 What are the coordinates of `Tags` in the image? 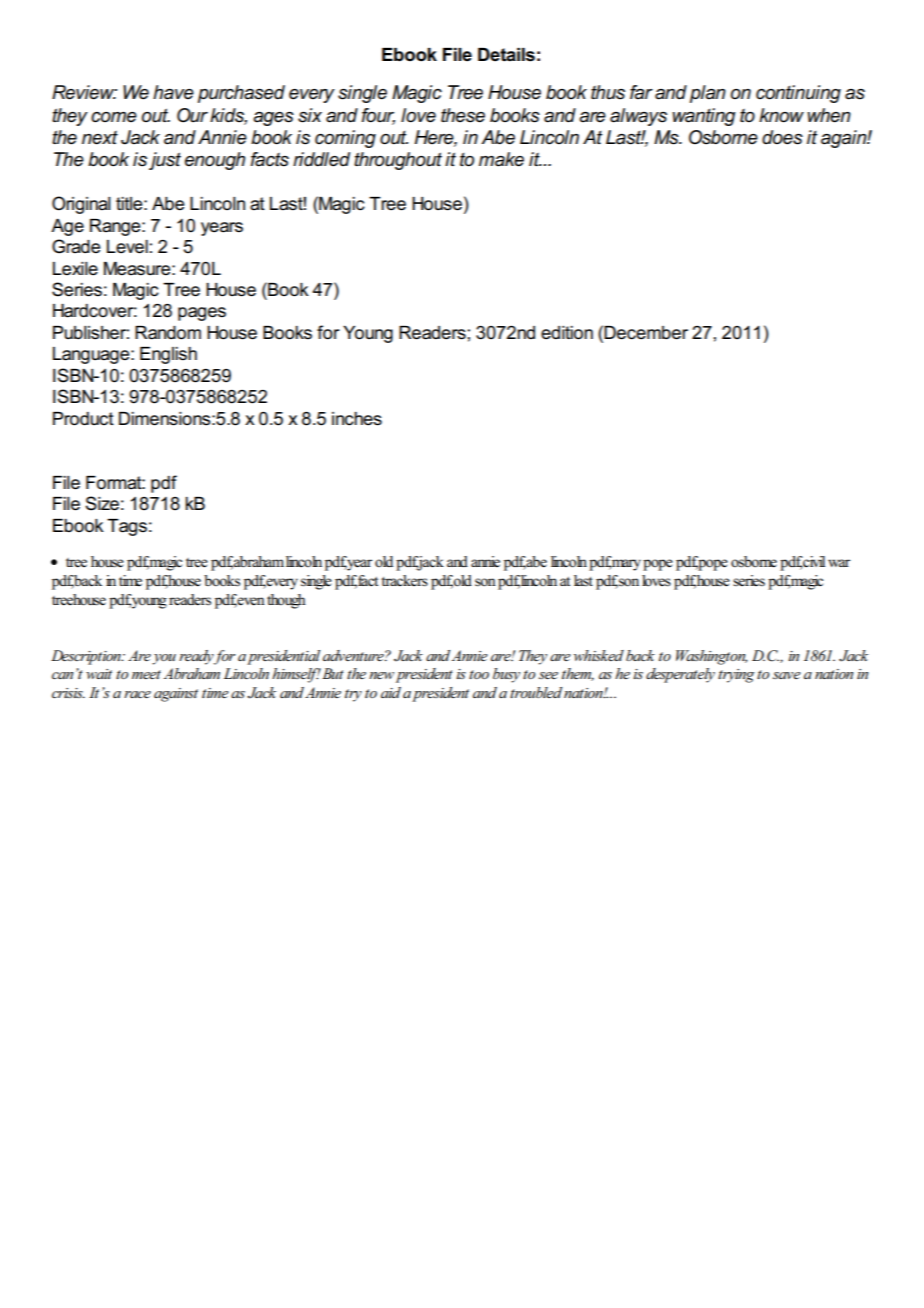 It's located at (127, 527).
